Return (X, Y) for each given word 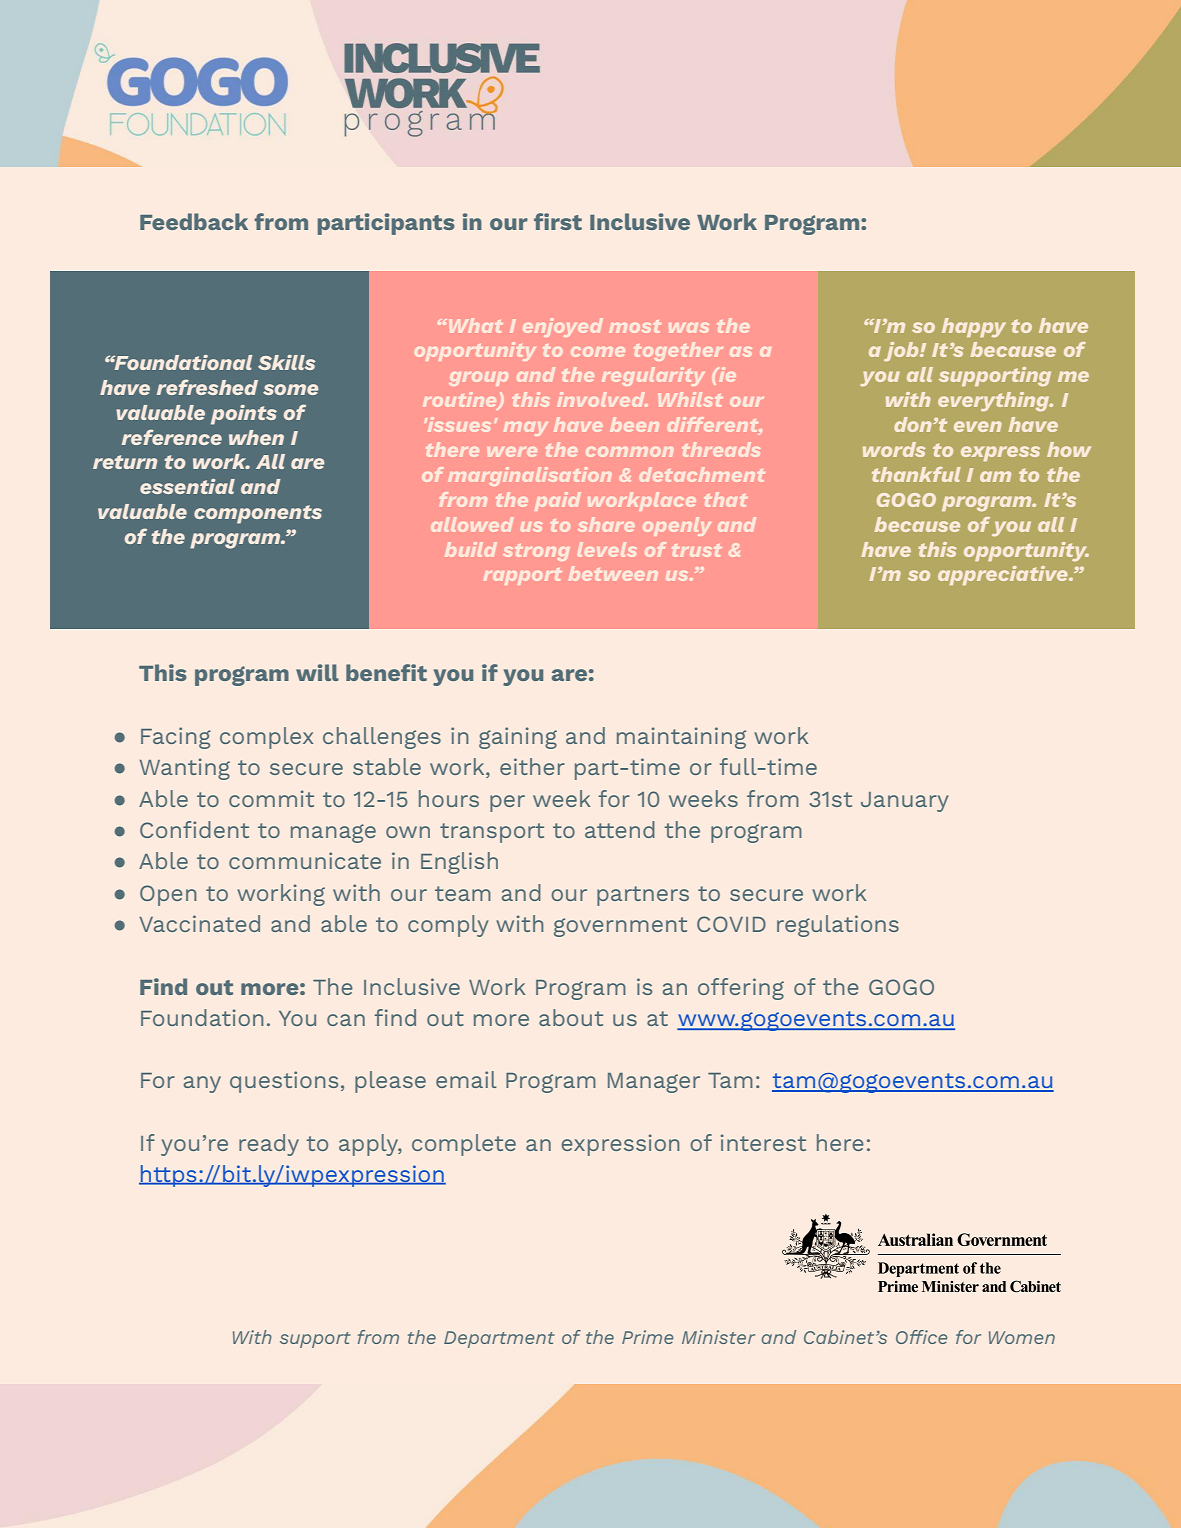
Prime (647, 1337)
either (532, 766)
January (904, 802)
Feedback (194, 221)
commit (271, 798)
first (558, 221)
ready (269, 1145)
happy (974, 327)
